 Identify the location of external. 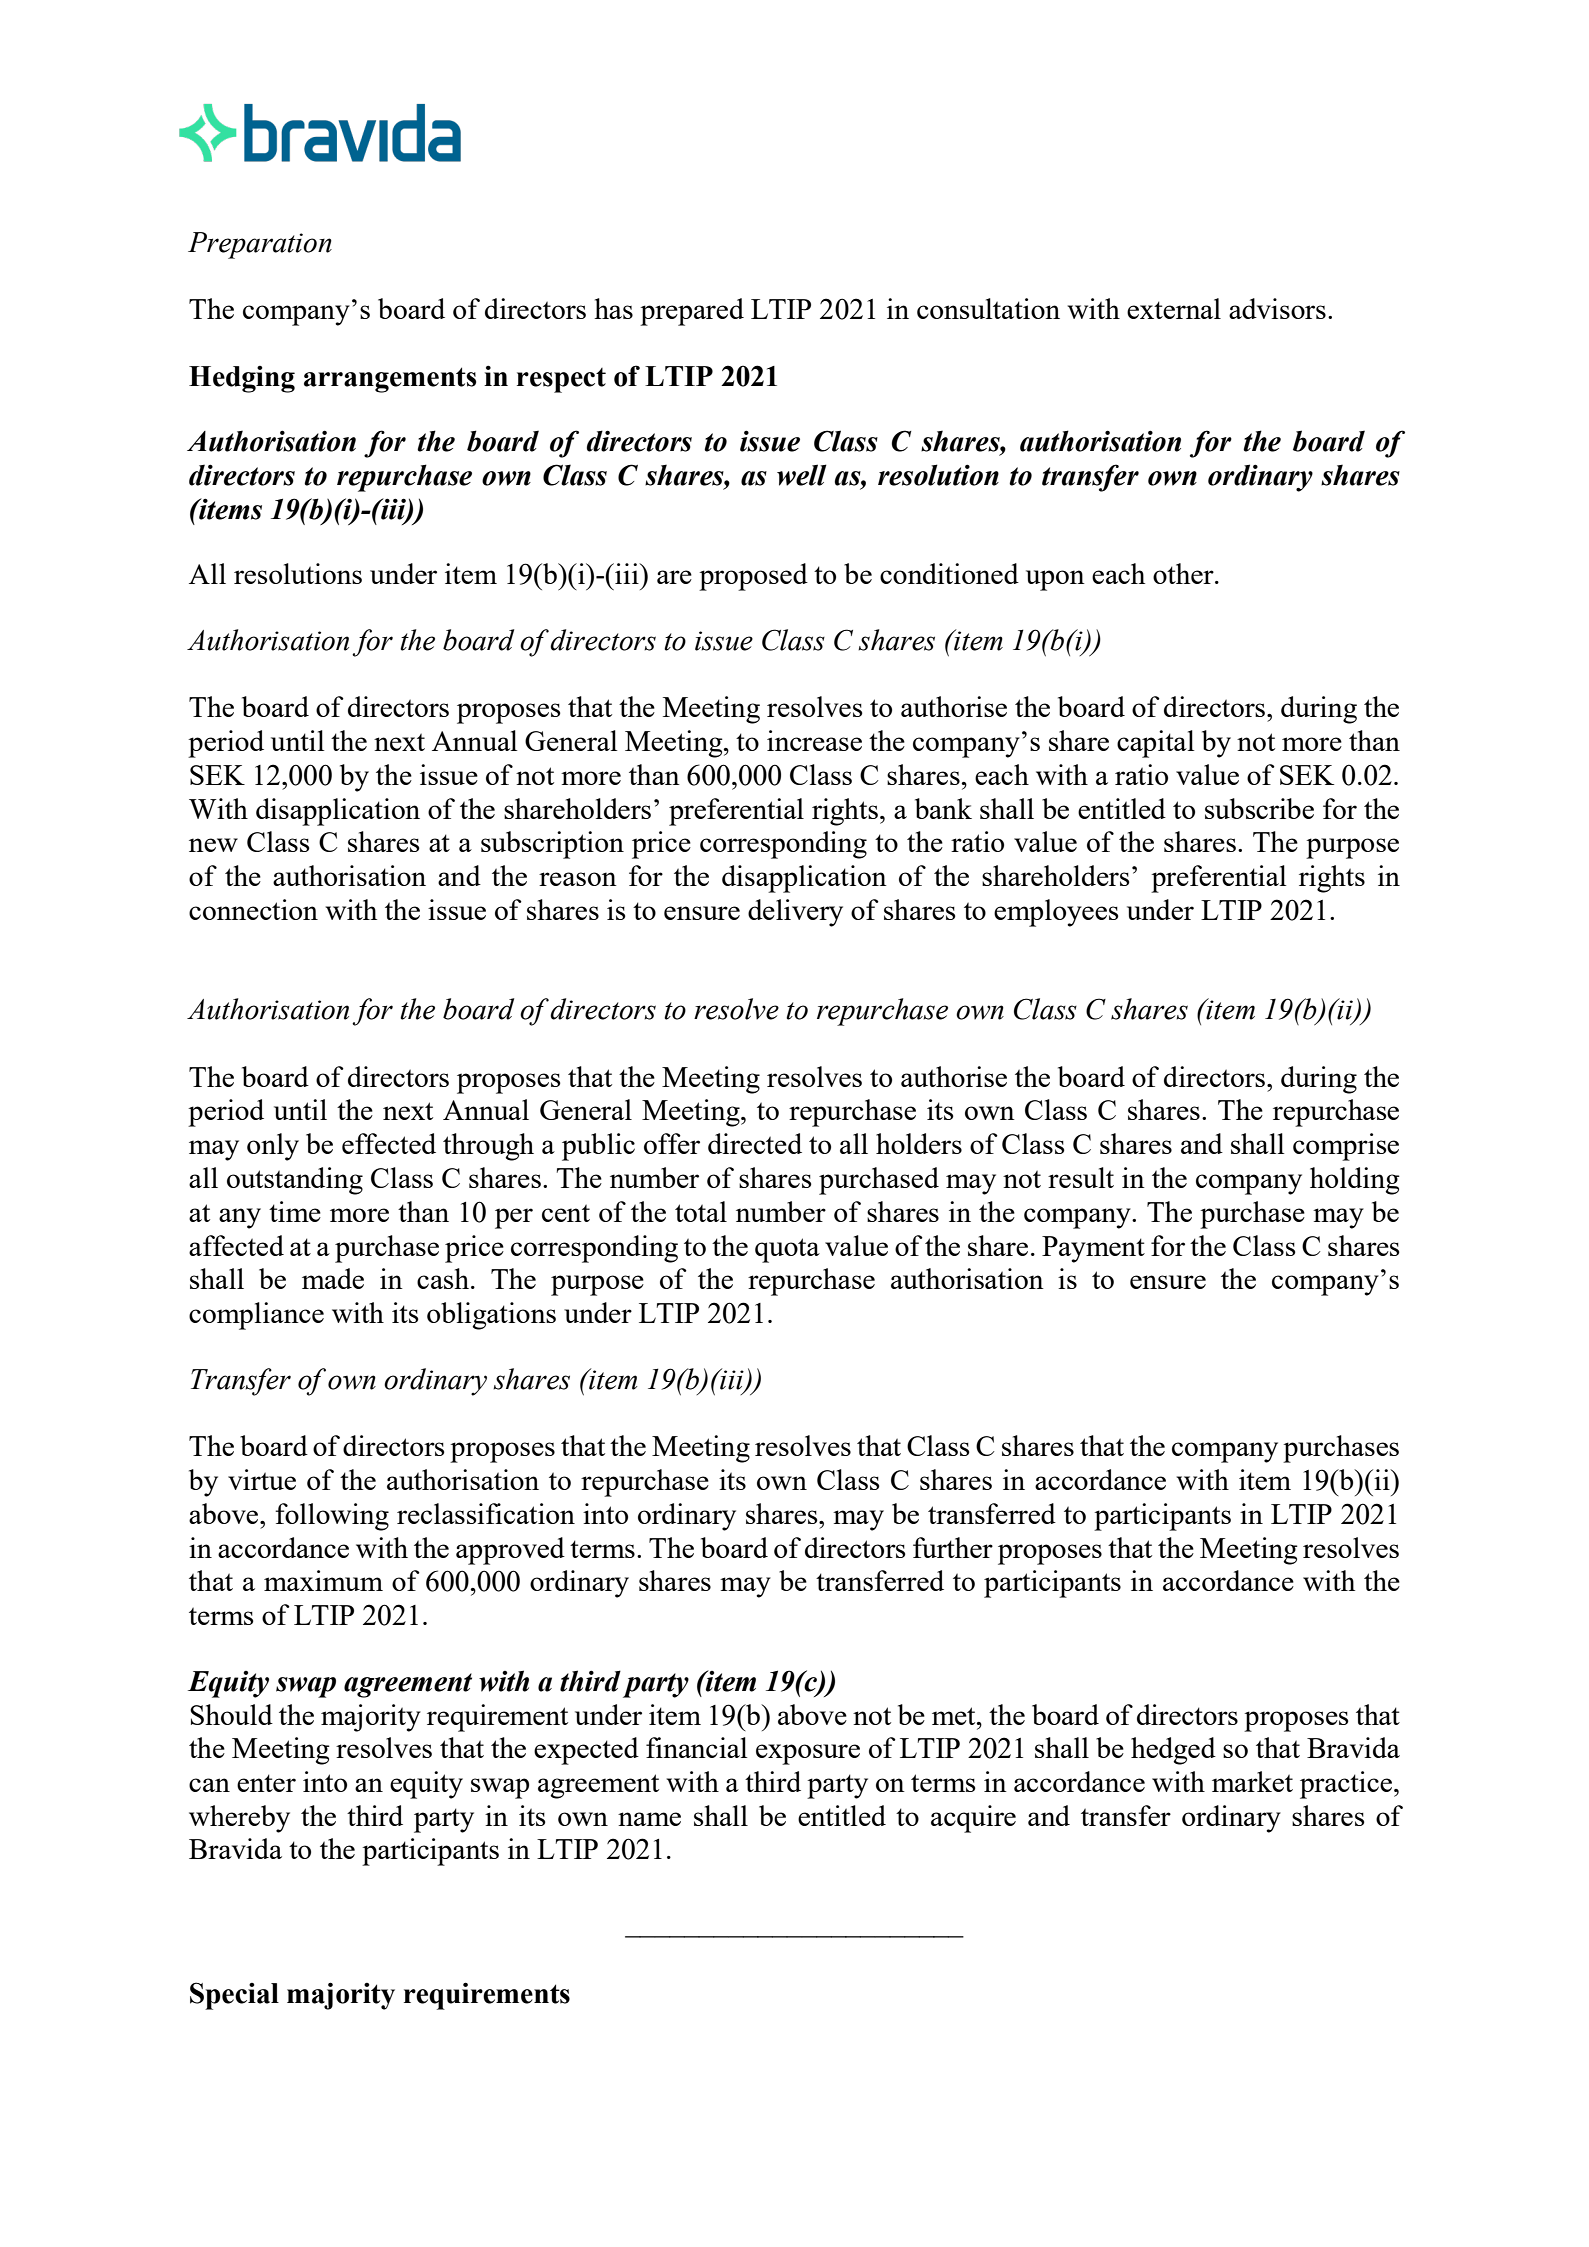
(1174, 308).
